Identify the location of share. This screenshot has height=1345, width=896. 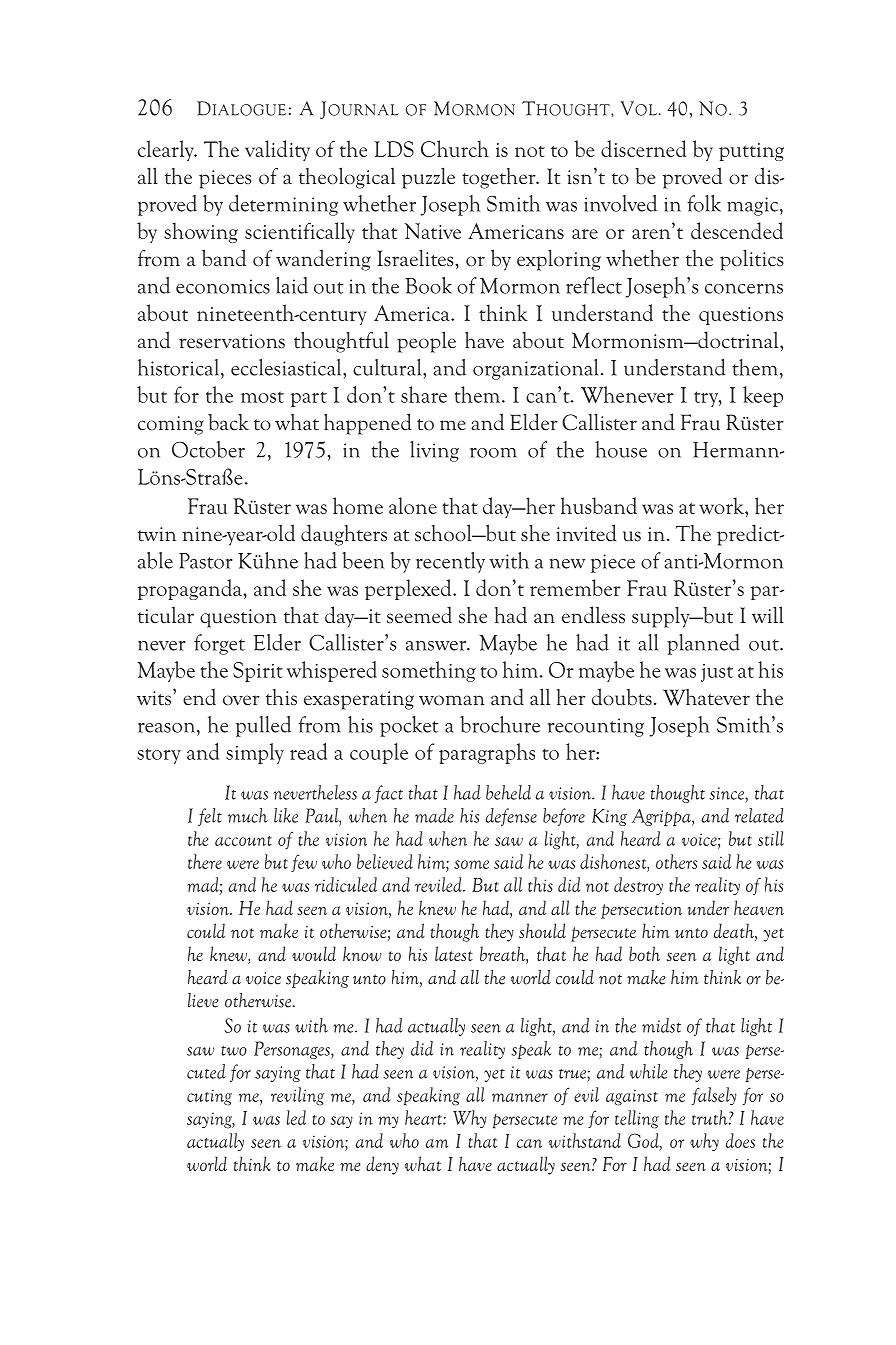
(424, 394).
